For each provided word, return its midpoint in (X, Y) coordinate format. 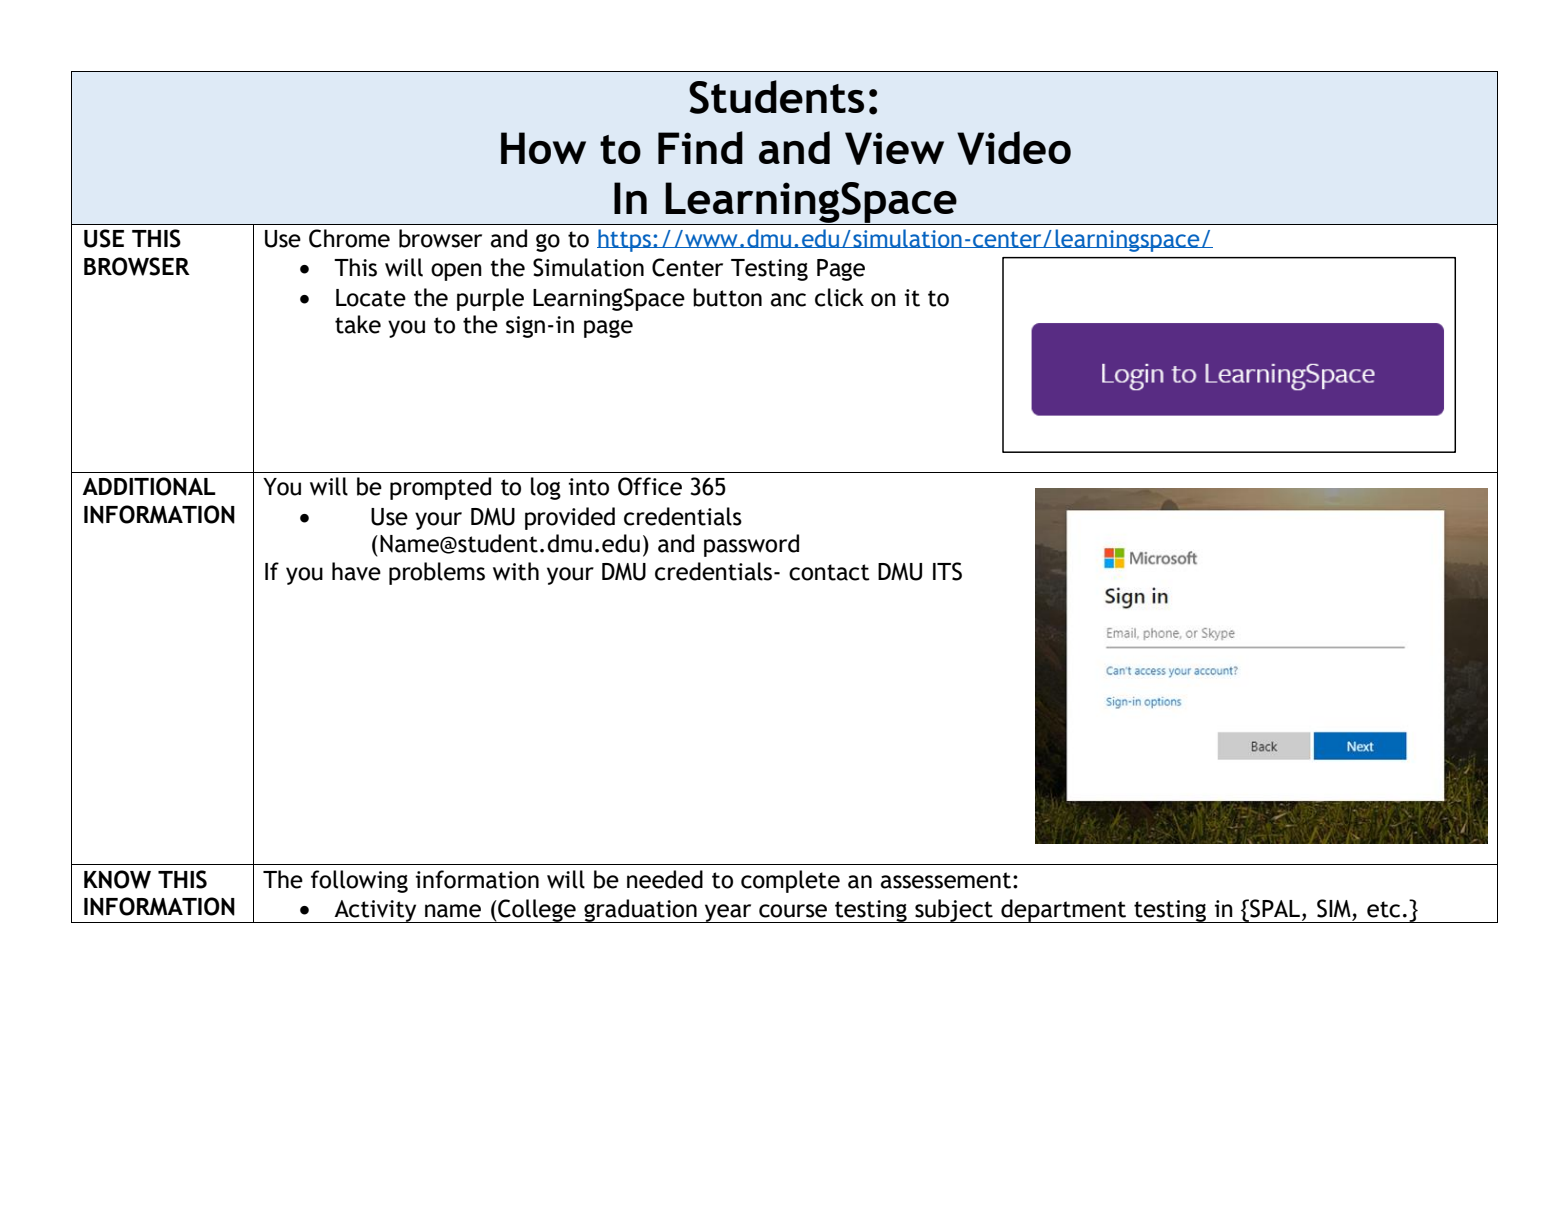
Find (700, 147)
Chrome (349, 238)
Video (1014, 148)
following (359, 881)
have (356, 571)
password (751, 545)
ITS (947, 571)
